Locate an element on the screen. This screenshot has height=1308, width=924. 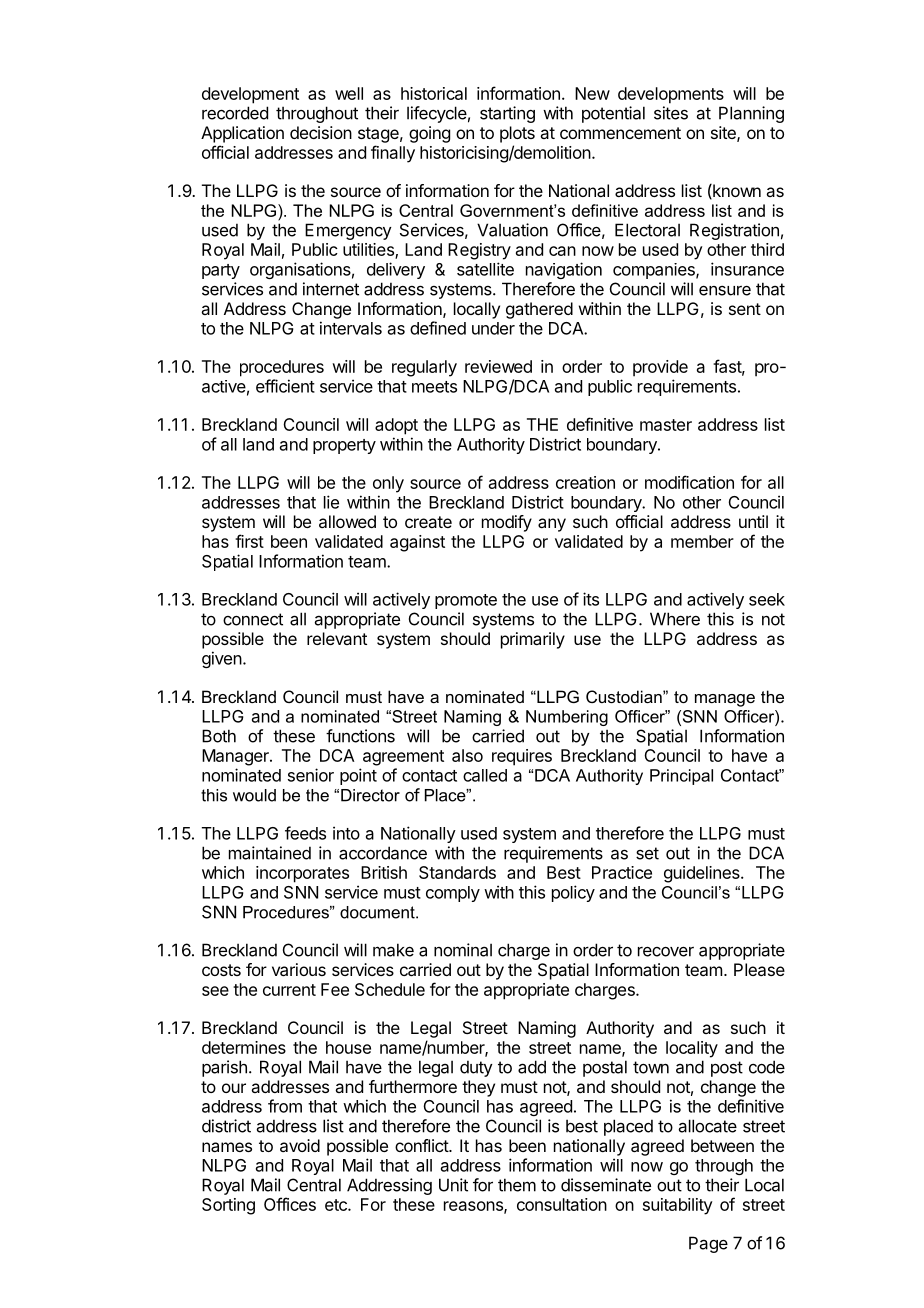
current is located at coordinates (289, 990).
